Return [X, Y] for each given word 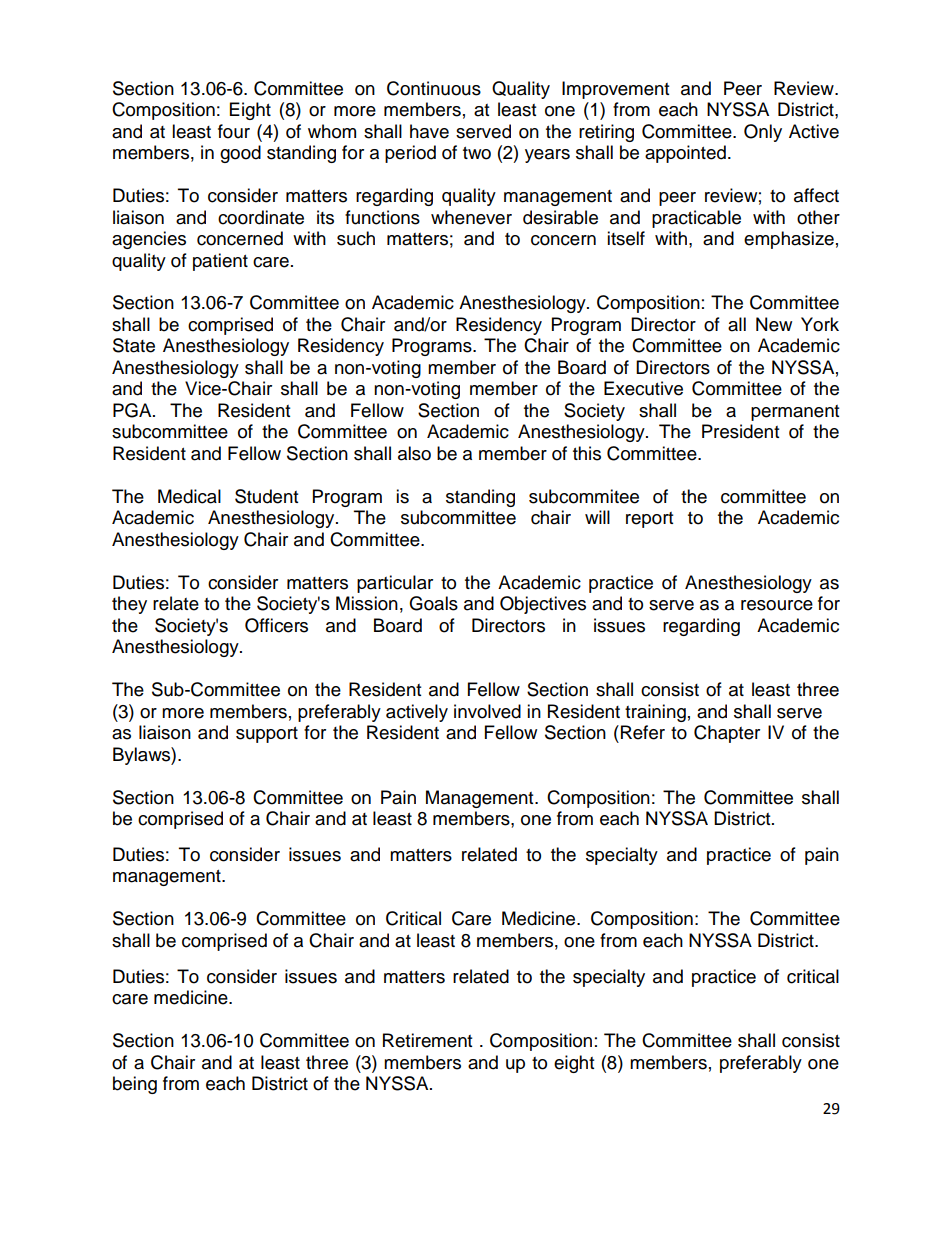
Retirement [427, 1040]
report [649, 520]
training [655, 713]
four [234, 131]
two [477, 153]
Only [763, 133]
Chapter [727, 734]
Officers [276, 625]
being [135, 1085]
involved [487, 711]
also [414, 453]
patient [220, 262]
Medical [189, 496]
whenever [471, 217]
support [267, 735]
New [774, 324]
